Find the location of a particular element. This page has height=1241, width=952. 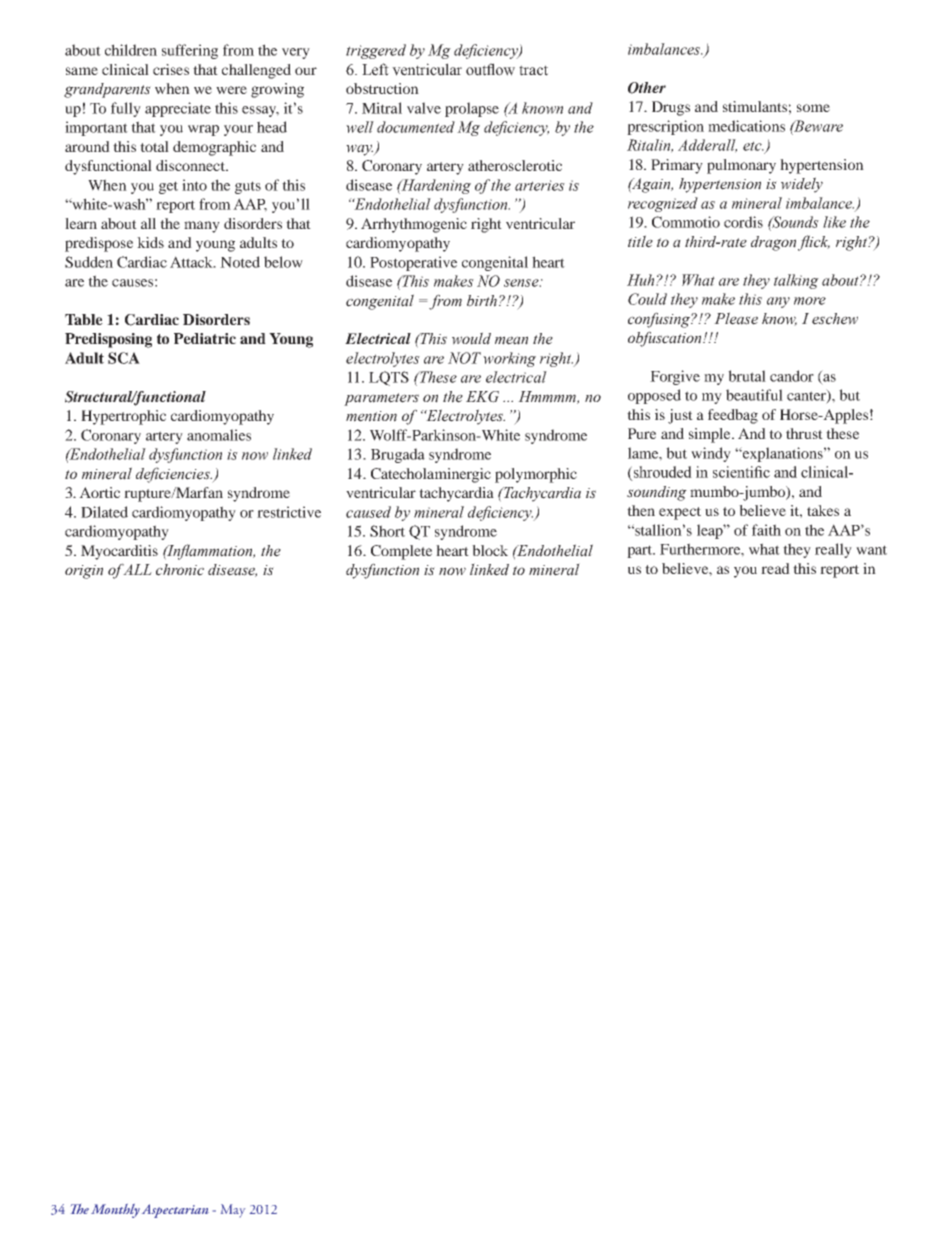

really is located at coordinates (833, 550).
